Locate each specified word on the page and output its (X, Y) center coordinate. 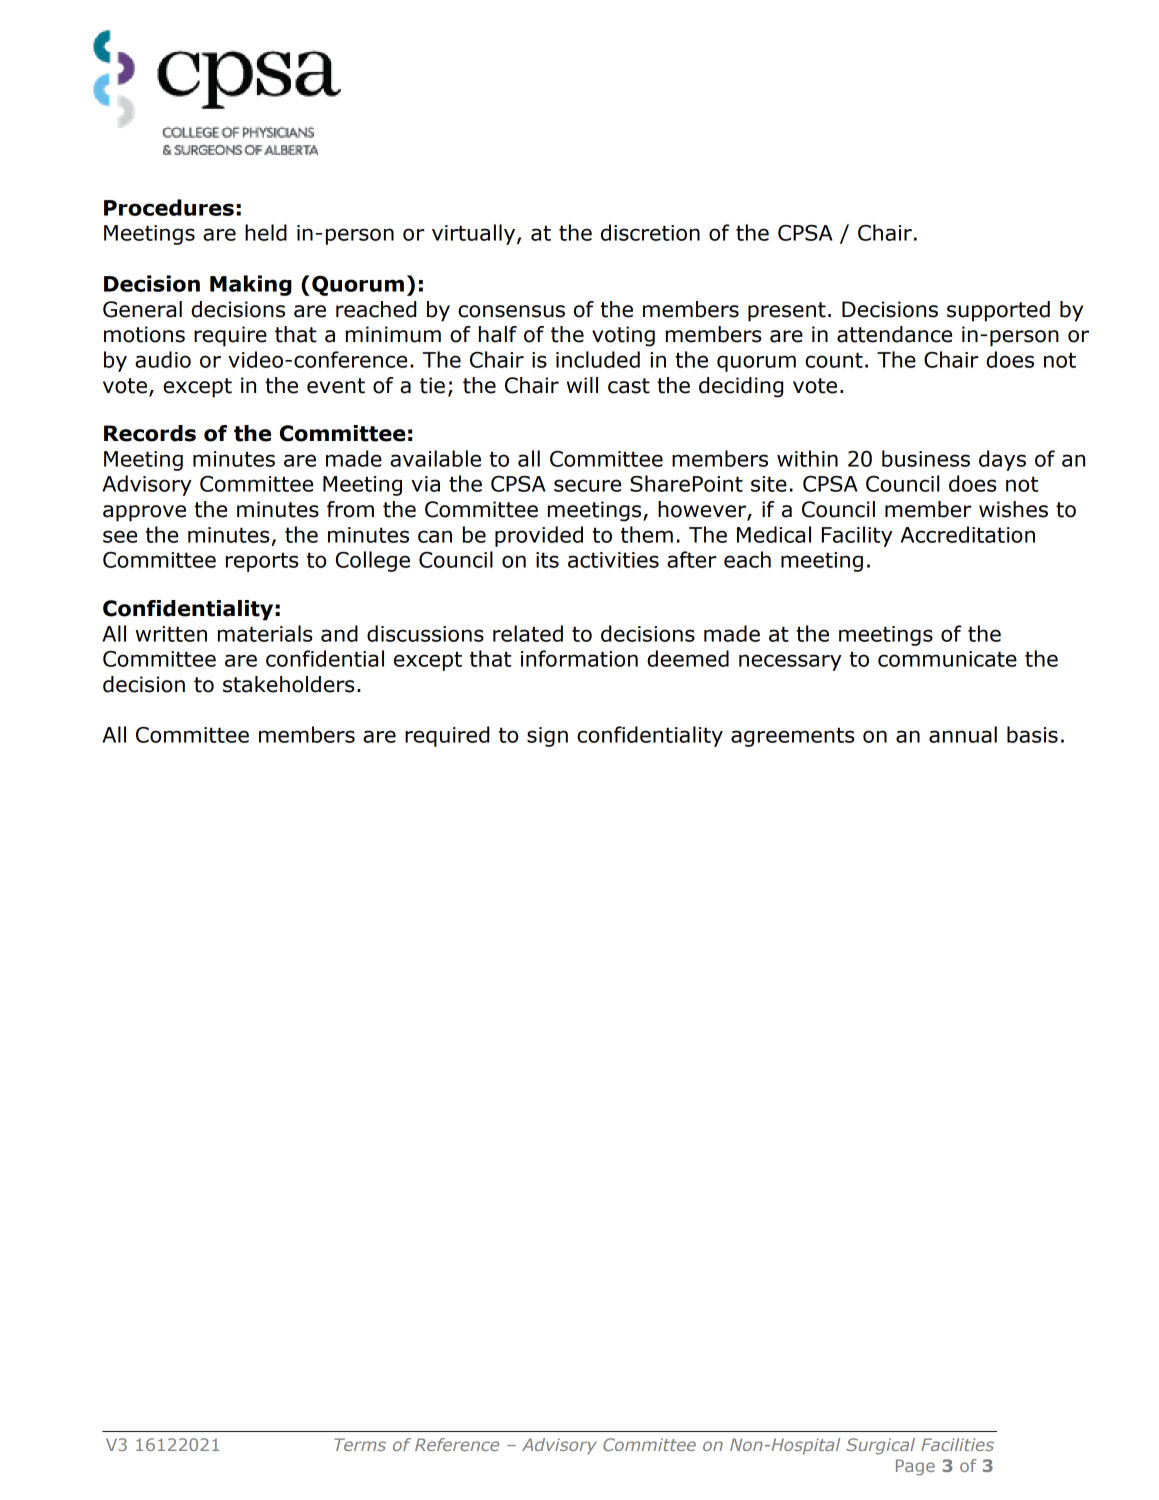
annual (963, 734)
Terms (360, 1444)
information (579, 658)
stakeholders (289, 684)
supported (998, 311)
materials (265, 633)
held (266, 232)
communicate (947, 659)
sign (547, 737)
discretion (650, 232)
